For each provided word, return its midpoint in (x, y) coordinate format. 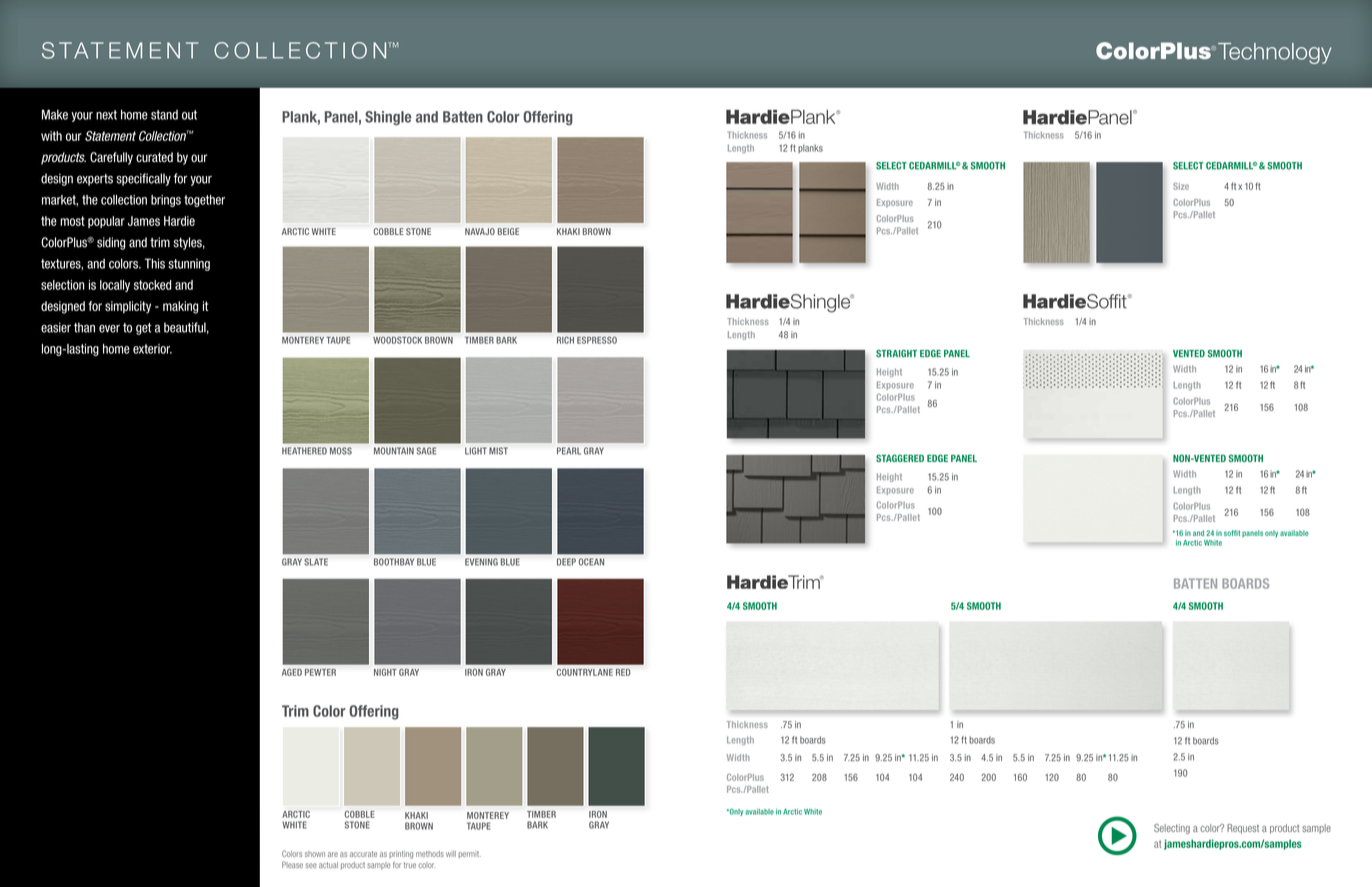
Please (292, 864)
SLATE (316, 562)
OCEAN (591, 562)
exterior (152, 349)
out (189, 115)
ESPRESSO (597, 340)
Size (1181, 186)
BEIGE (508, 231)
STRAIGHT (896, 354)
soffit (1232, 533)
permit (470, 854)
